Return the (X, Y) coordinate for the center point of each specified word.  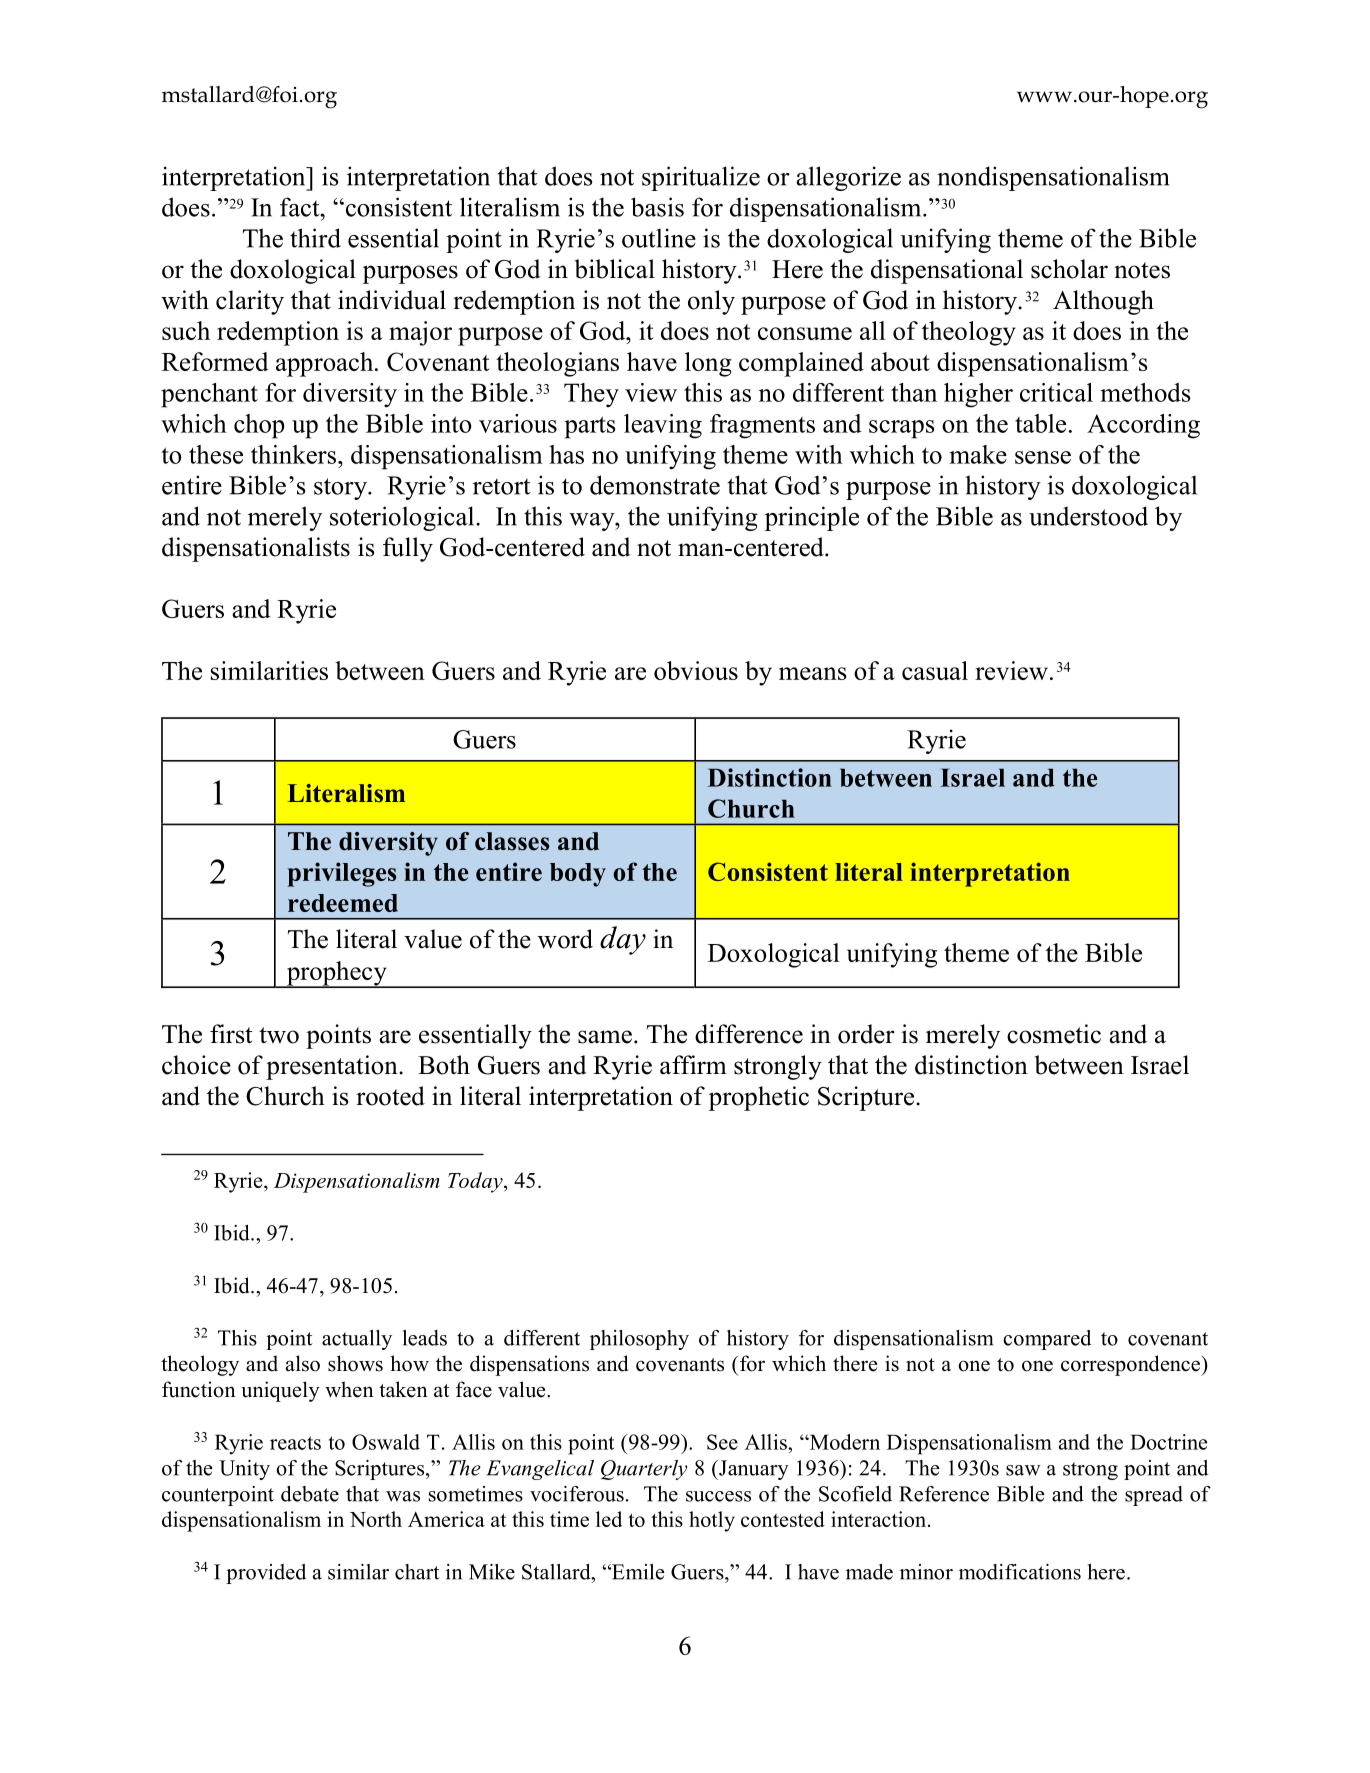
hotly (712, 1521)
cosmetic (1054, 1034)
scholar (1069, 269)
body (578, 875)
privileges (341, 874)
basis (657, 207)
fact (301, 207)
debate (310, 1494)
